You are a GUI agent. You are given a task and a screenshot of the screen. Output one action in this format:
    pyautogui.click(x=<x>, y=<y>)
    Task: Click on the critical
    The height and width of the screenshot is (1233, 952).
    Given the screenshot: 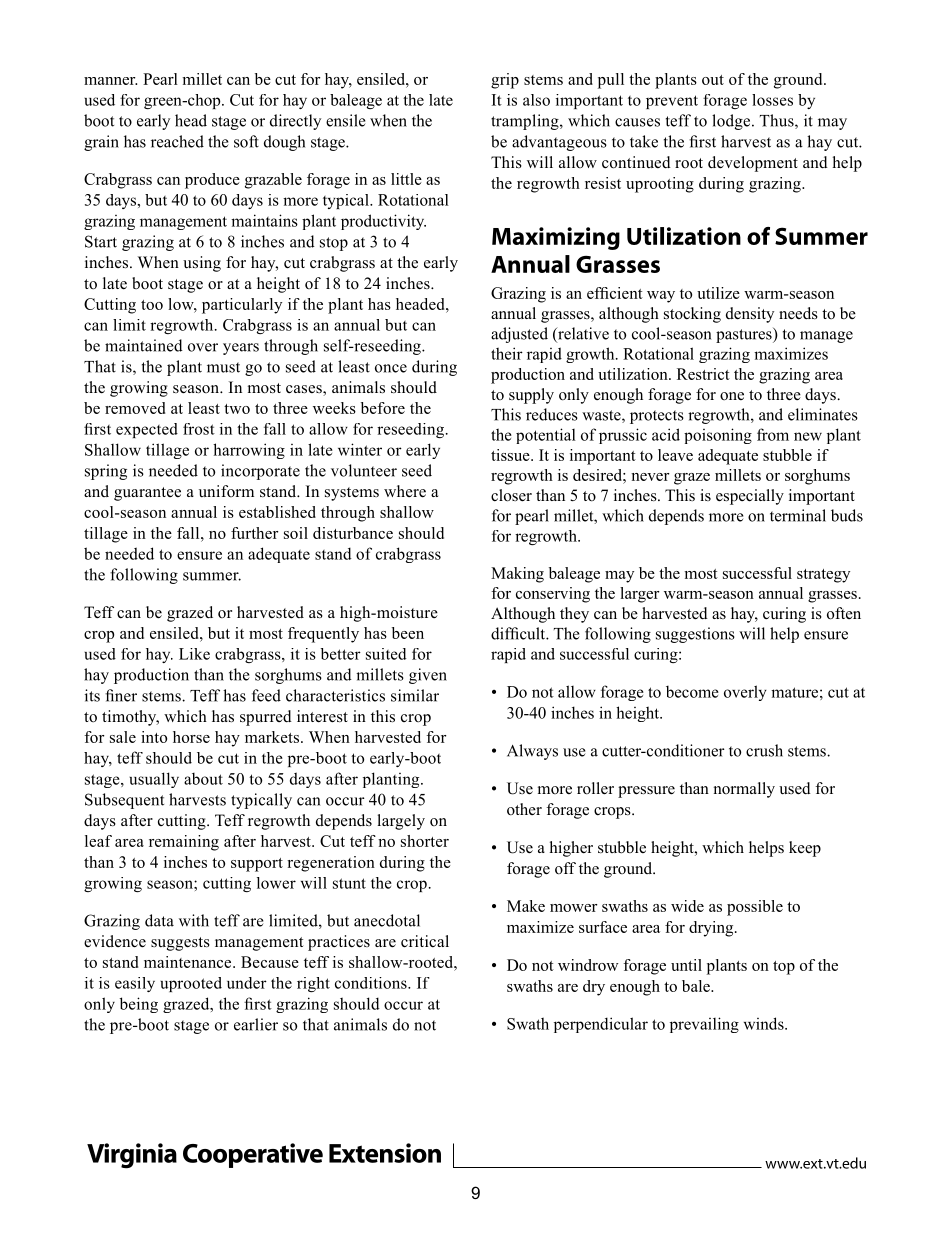 What is the action you would take?
    pyautogui.click(x=425, y=941)
